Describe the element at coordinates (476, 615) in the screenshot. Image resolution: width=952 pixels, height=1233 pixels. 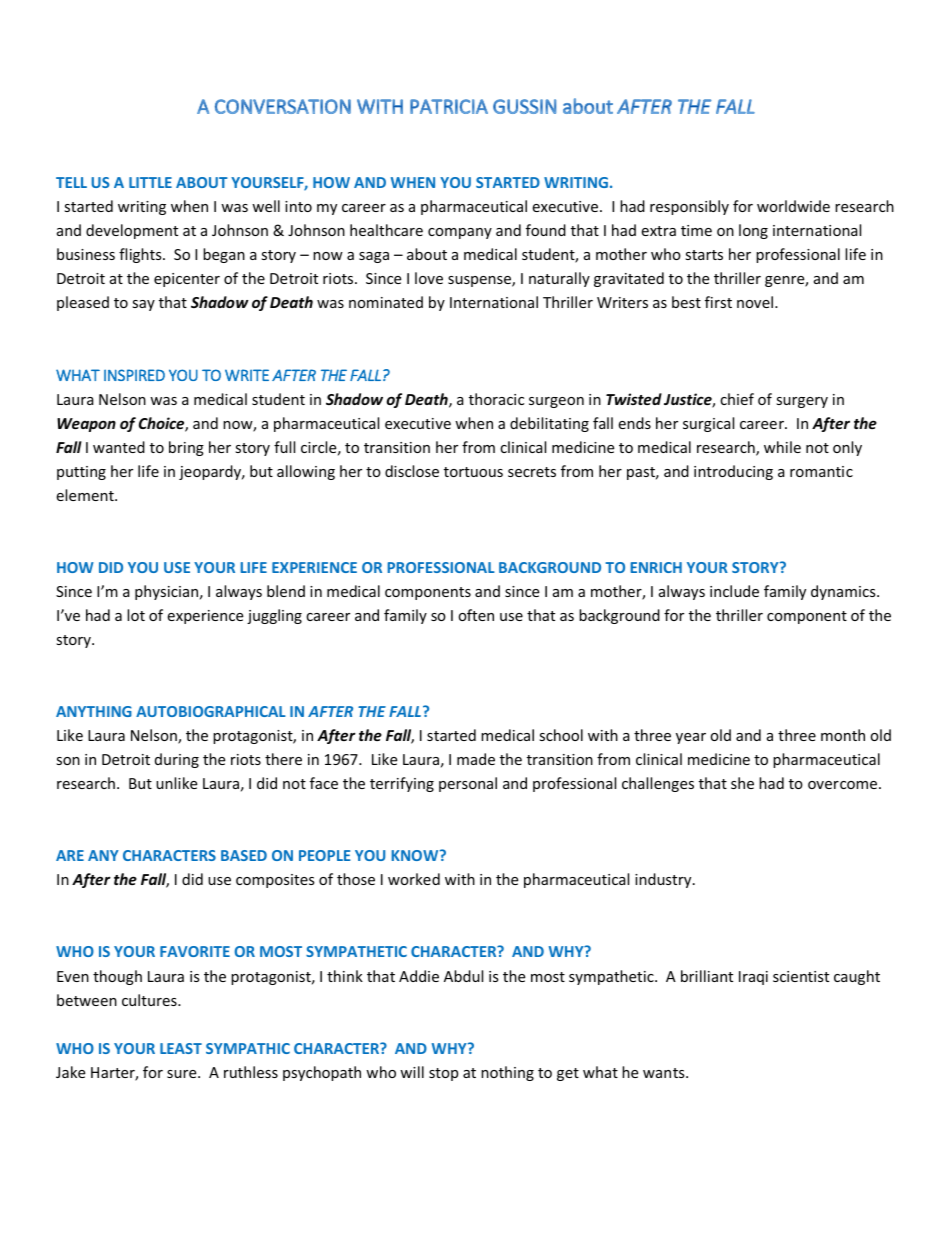
I see `often` at that location.
